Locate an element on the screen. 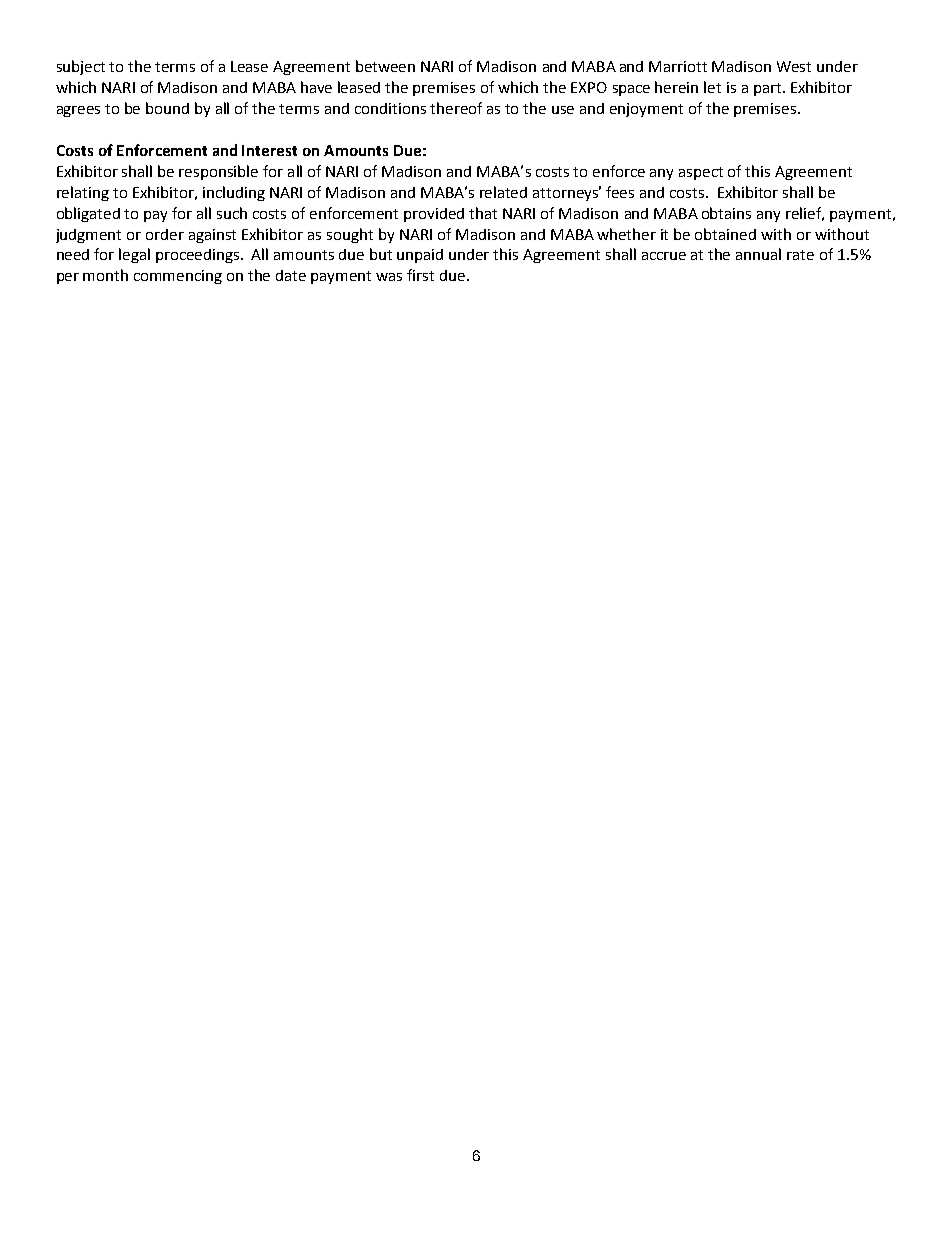  between is located at coordinates (385, 66).
